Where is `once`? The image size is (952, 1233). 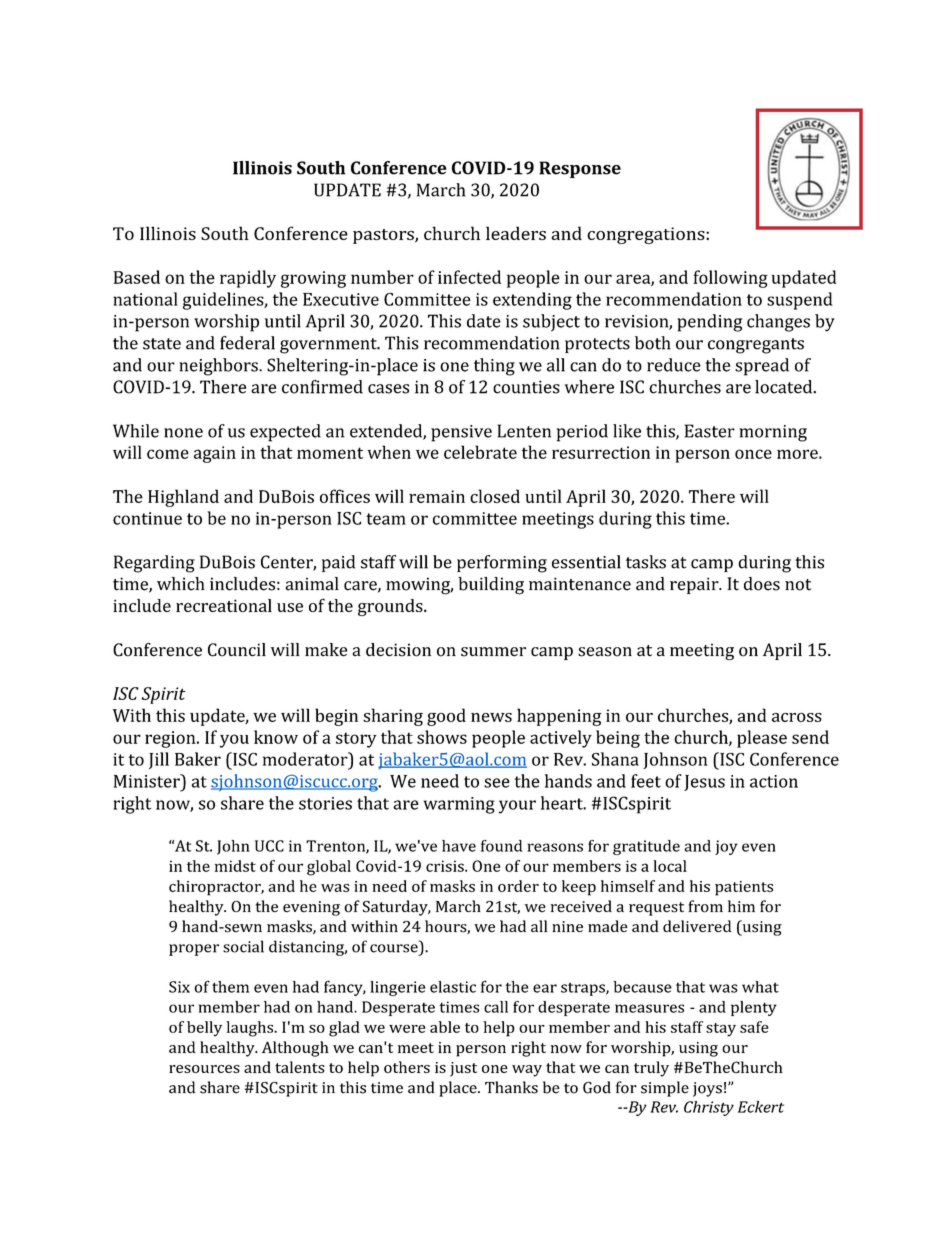 once is located at coordinates (753, 454).
